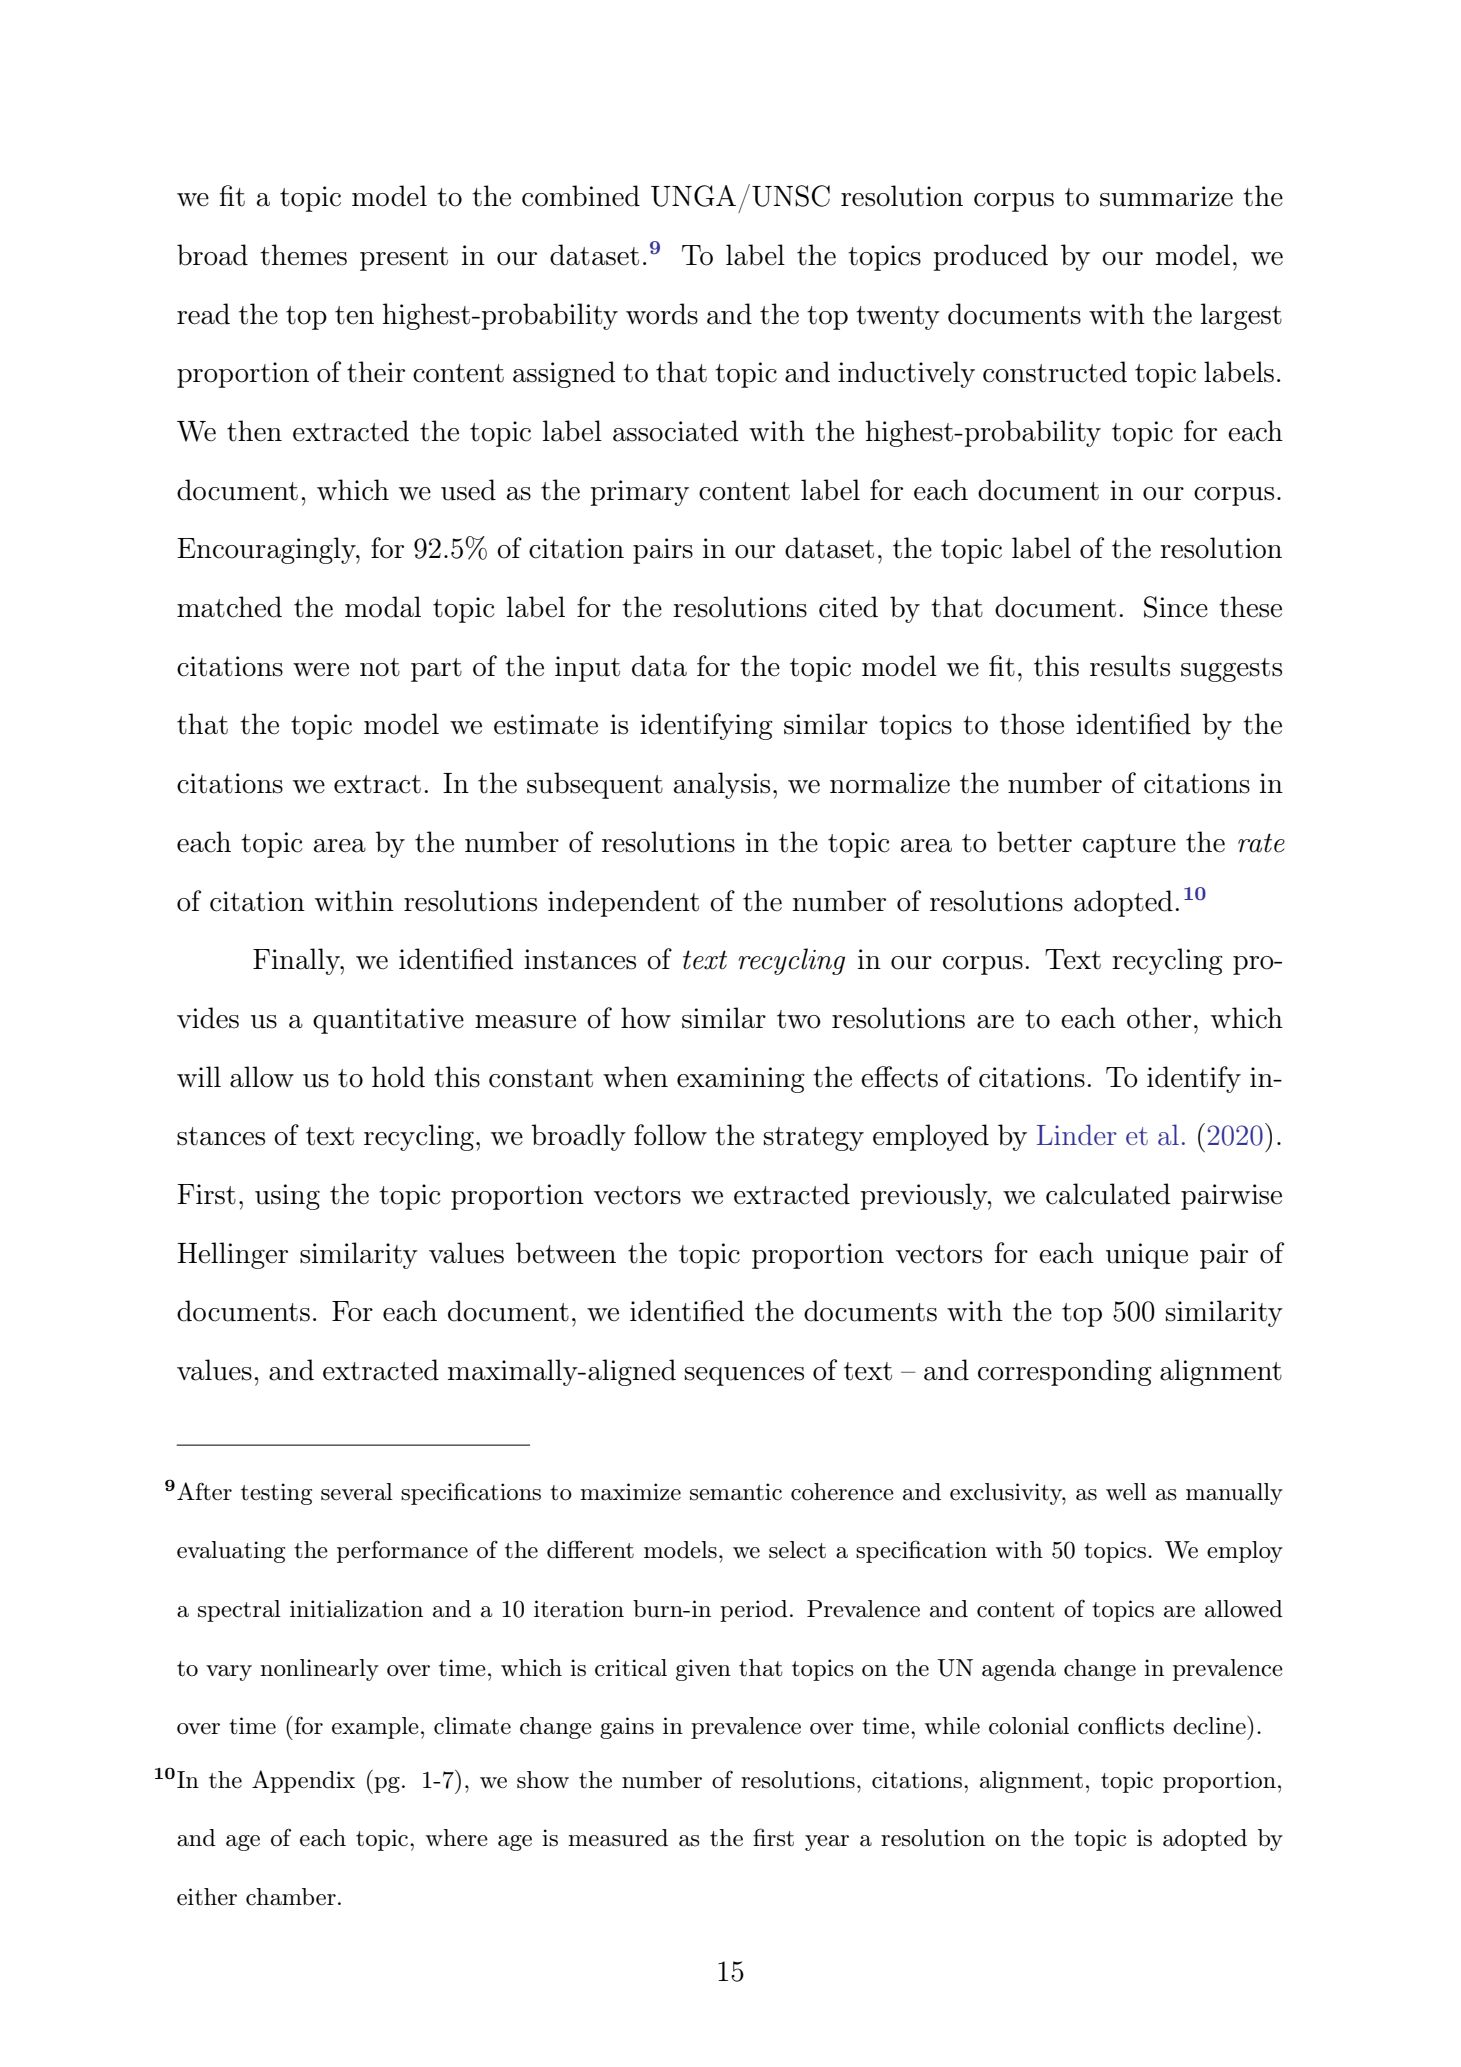 This screenshot has height=2067, width=1461. Describe the element at coordinates (1166, 196) in the screenshot. I see `summarize` at that location.
